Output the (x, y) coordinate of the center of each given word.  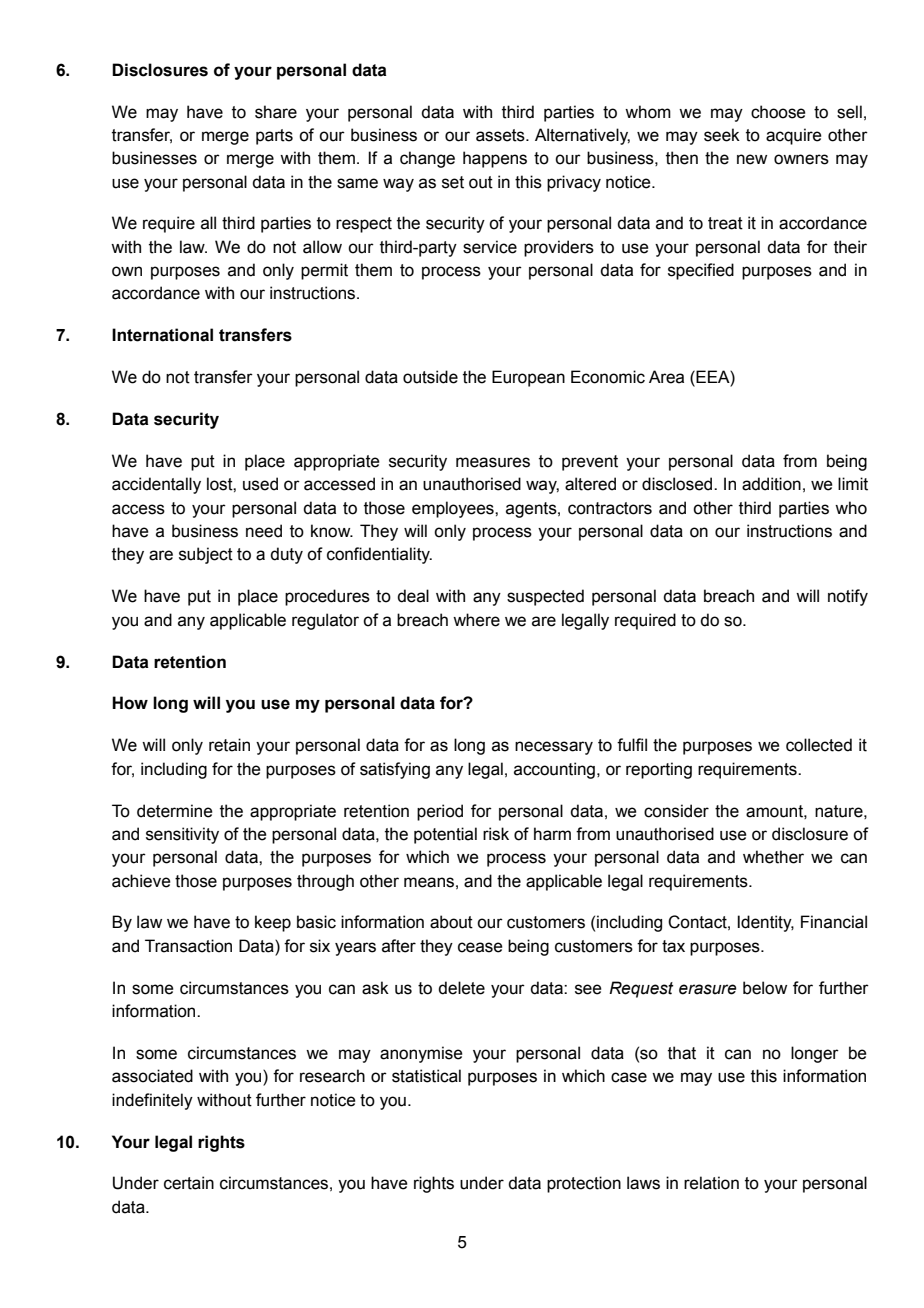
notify (848, 597)
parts (274, 137)
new (752, 159)
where (476, 620)
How (130, 703)
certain (189, 1183)
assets (501, 135)
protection (584, 1184)
